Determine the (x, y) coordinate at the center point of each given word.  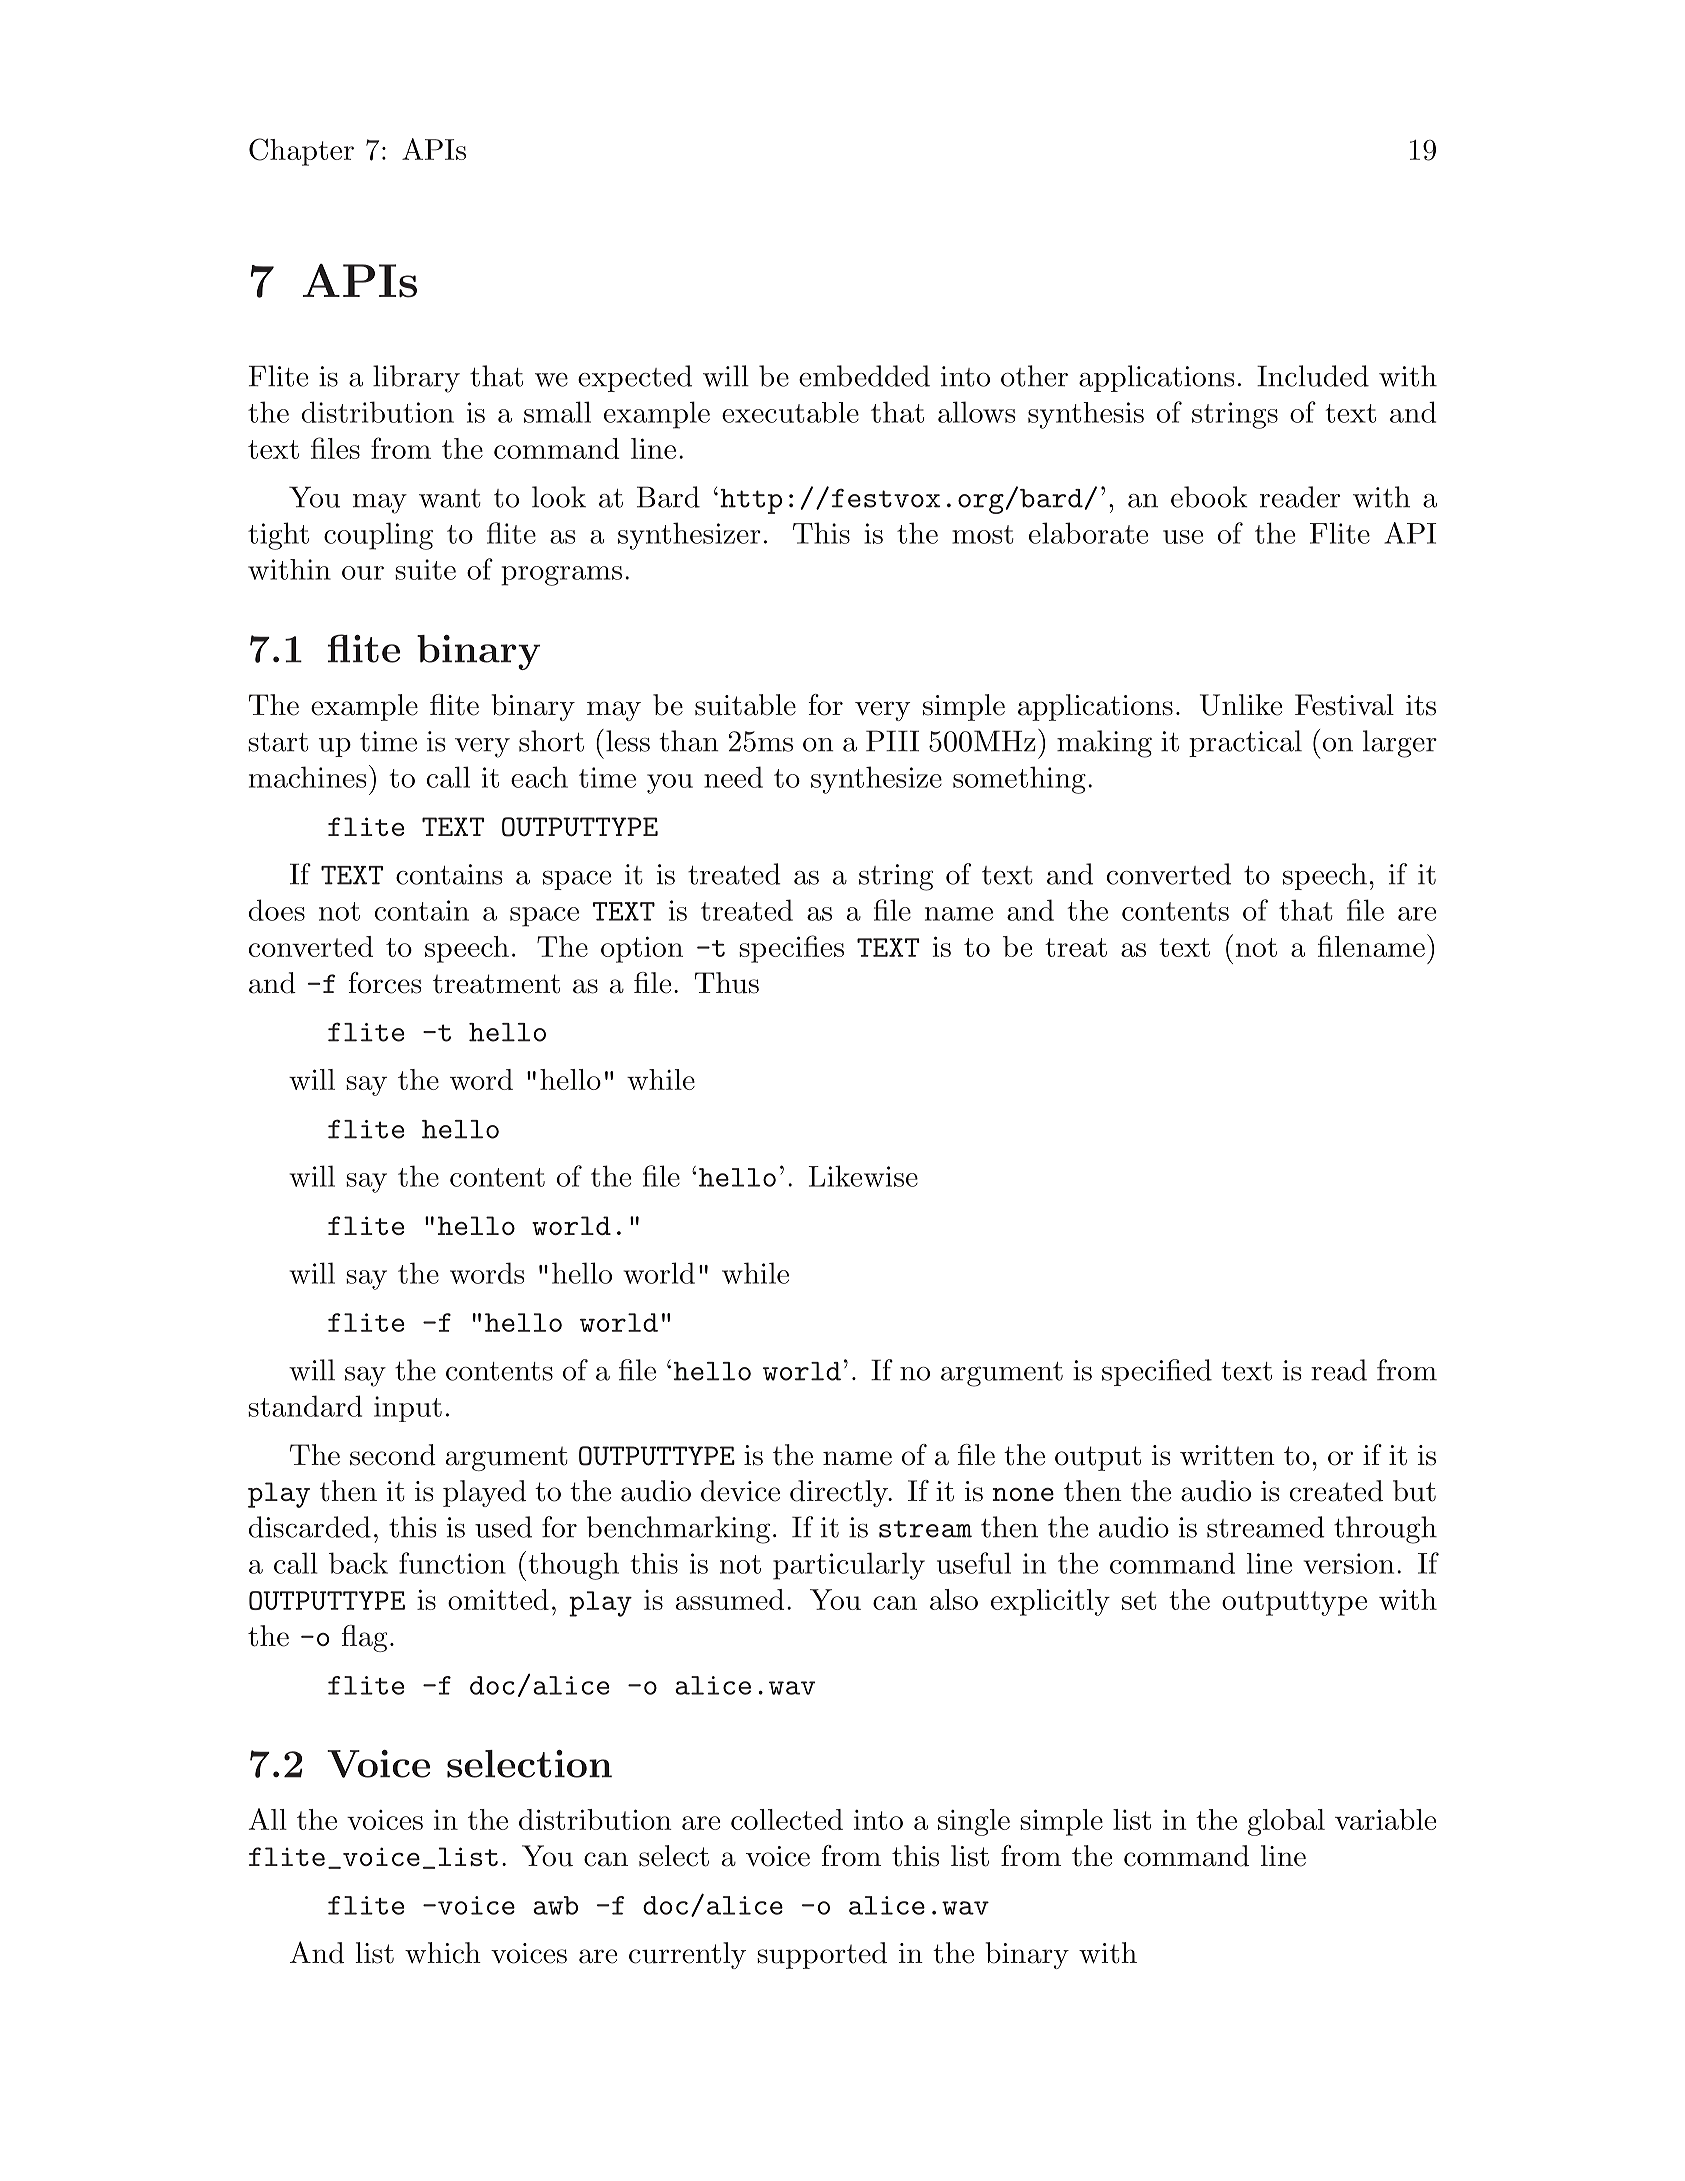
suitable (745, 705)
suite (425, 569)
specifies (791, 949)
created (1336, 1491)
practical (1245, 743)
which (443, 1953)
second (393, 1455)
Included (1313, 376)
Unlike (1241, 705)
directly (840, 1493)
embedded (864, 376)
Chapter (301, 152)
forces (384, 983)
